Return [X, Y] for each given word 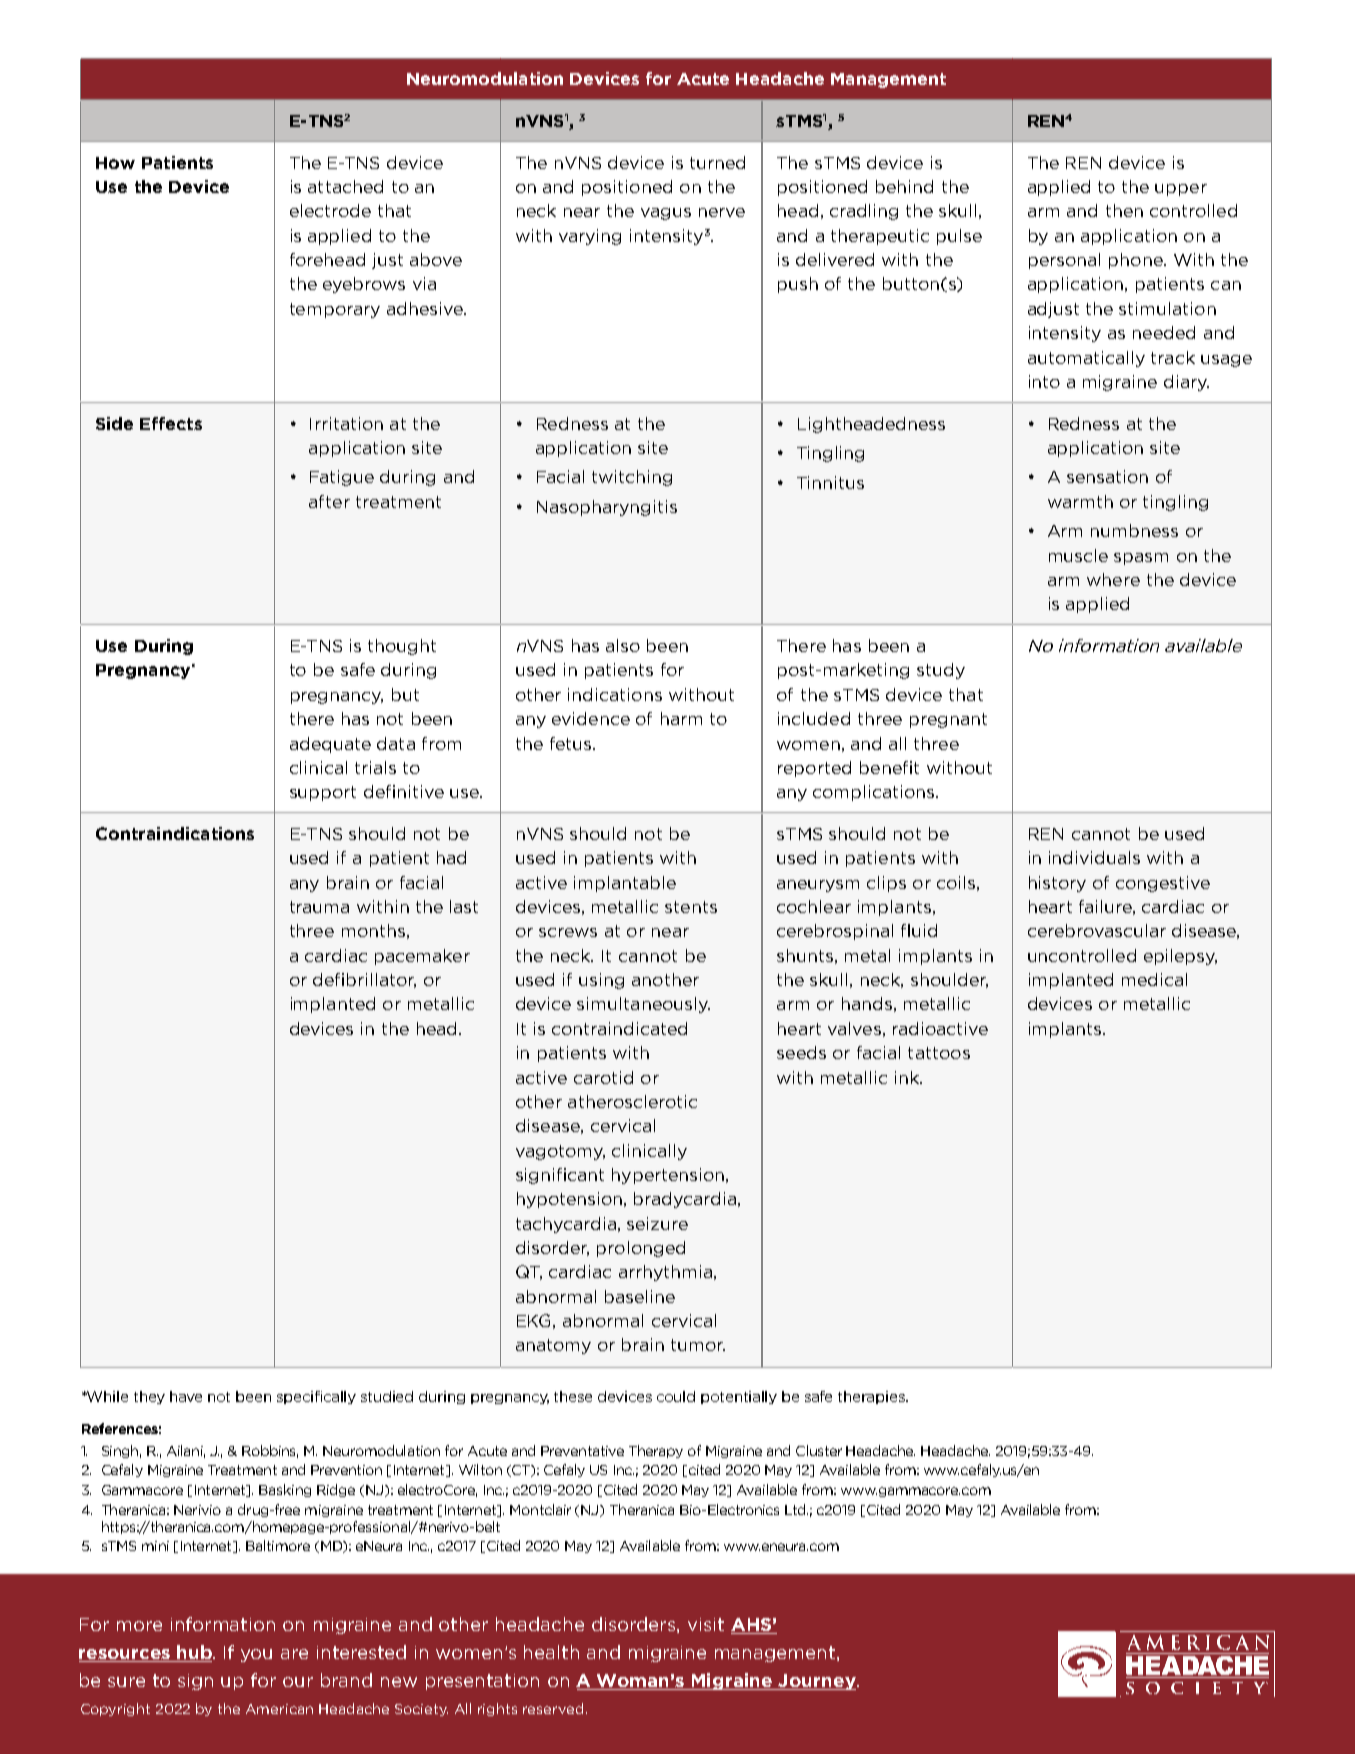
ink [908, 1077]
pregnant [948, 720]
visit [706, 1624]
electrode [330, 210]
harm [681, 718]
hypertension [668, 1176]
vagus [666, 214]
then [1124, 210]
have [186, 1396]
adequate [330, 745]
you [256, 1655]
